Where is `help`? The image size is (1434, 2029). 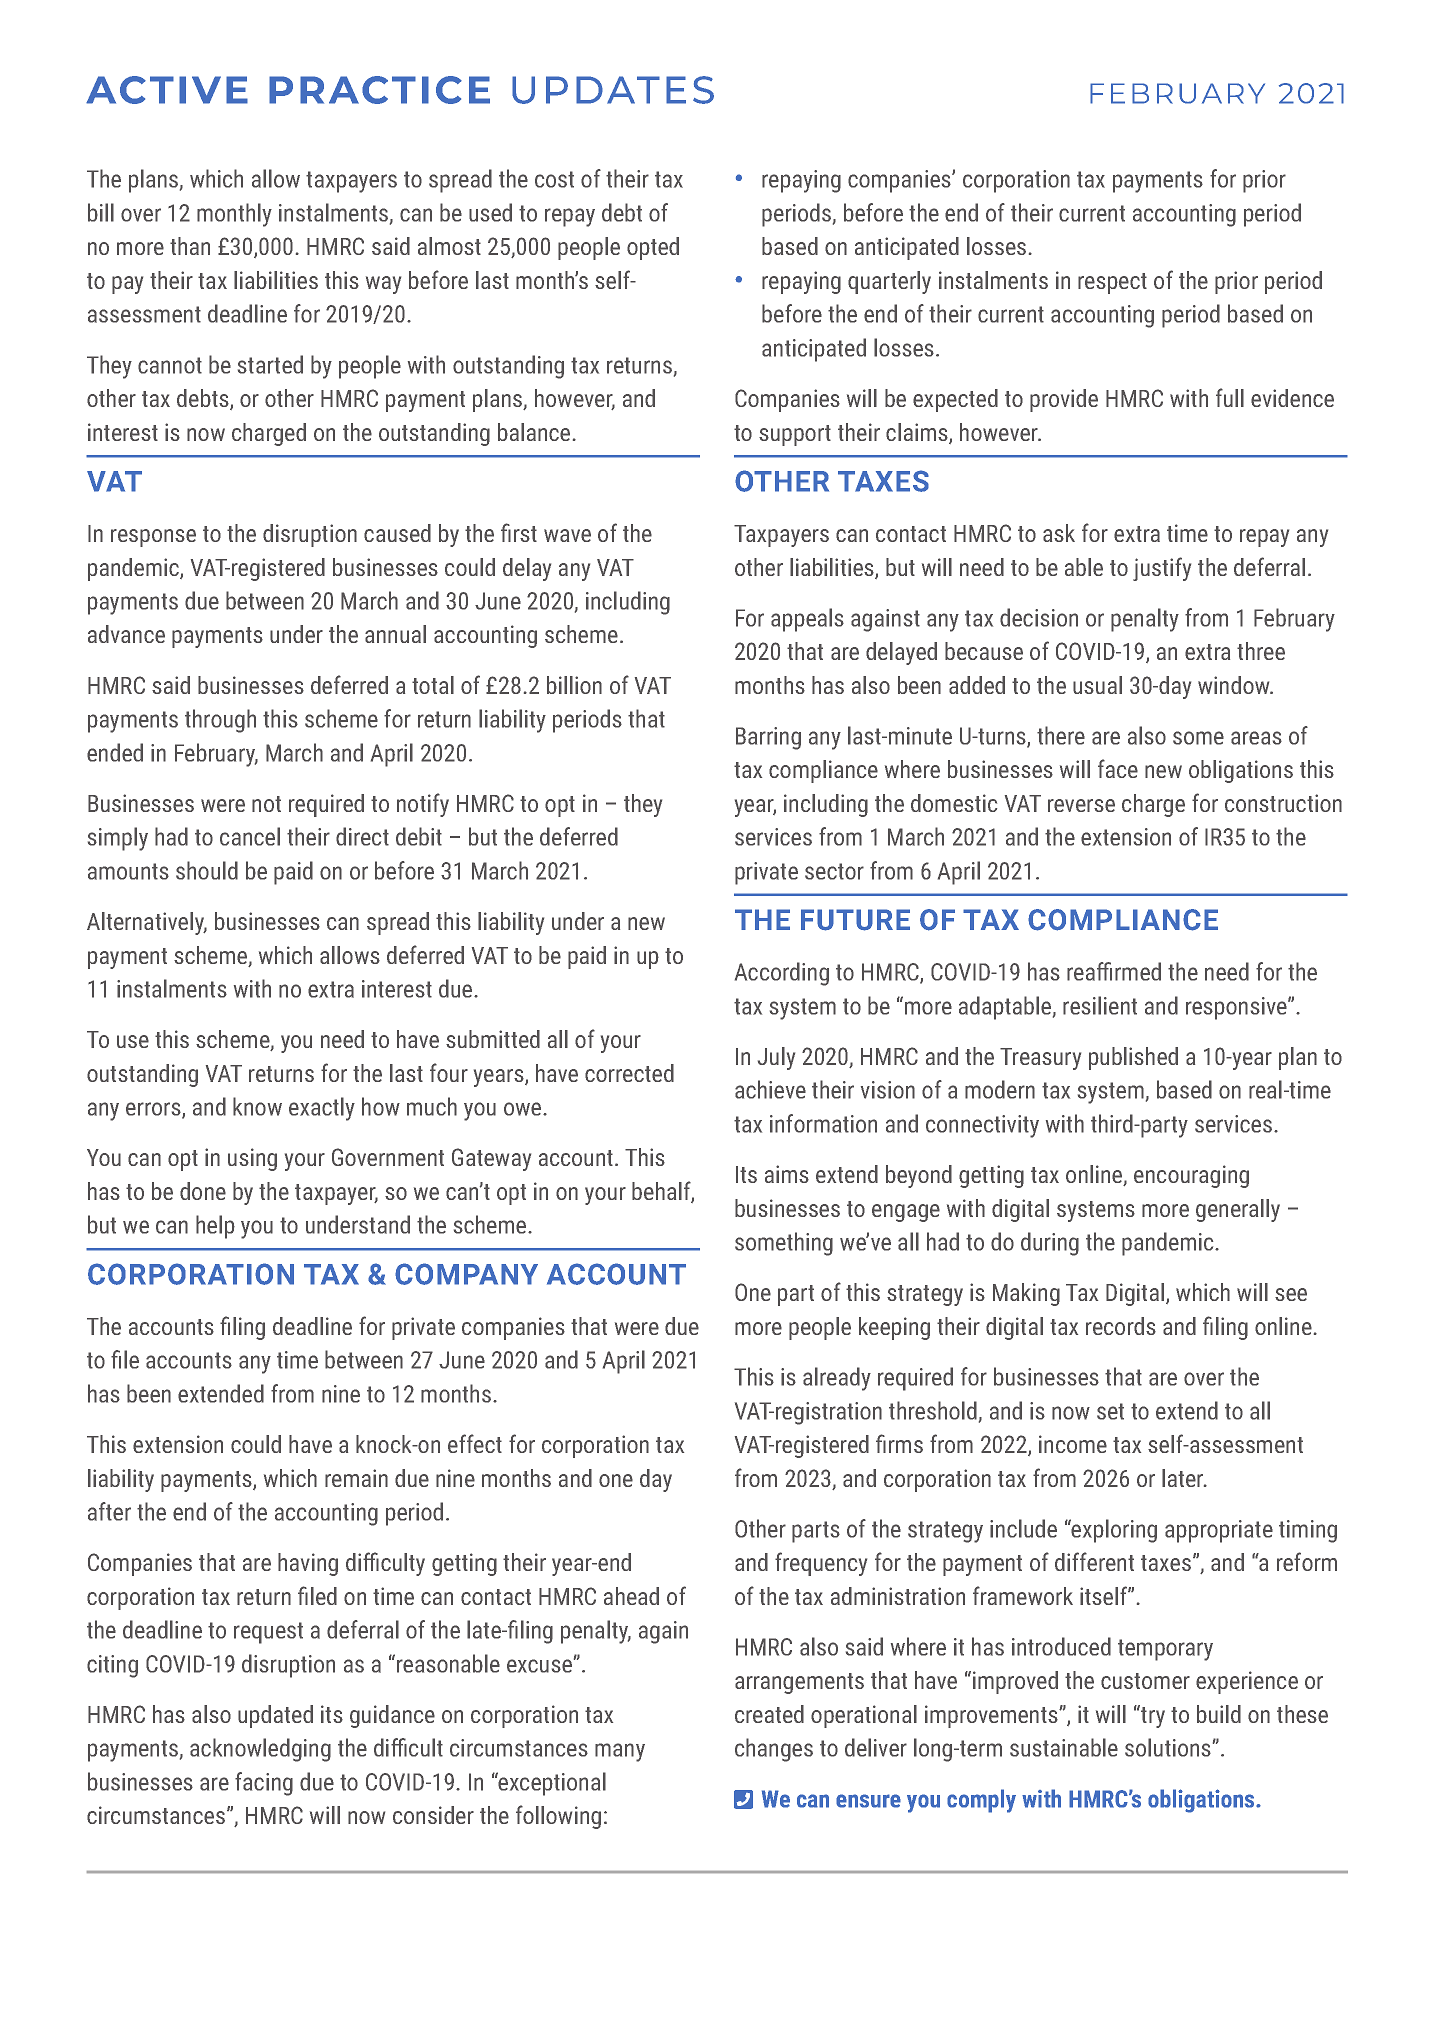 help is located at coordinates (215, 1227).
